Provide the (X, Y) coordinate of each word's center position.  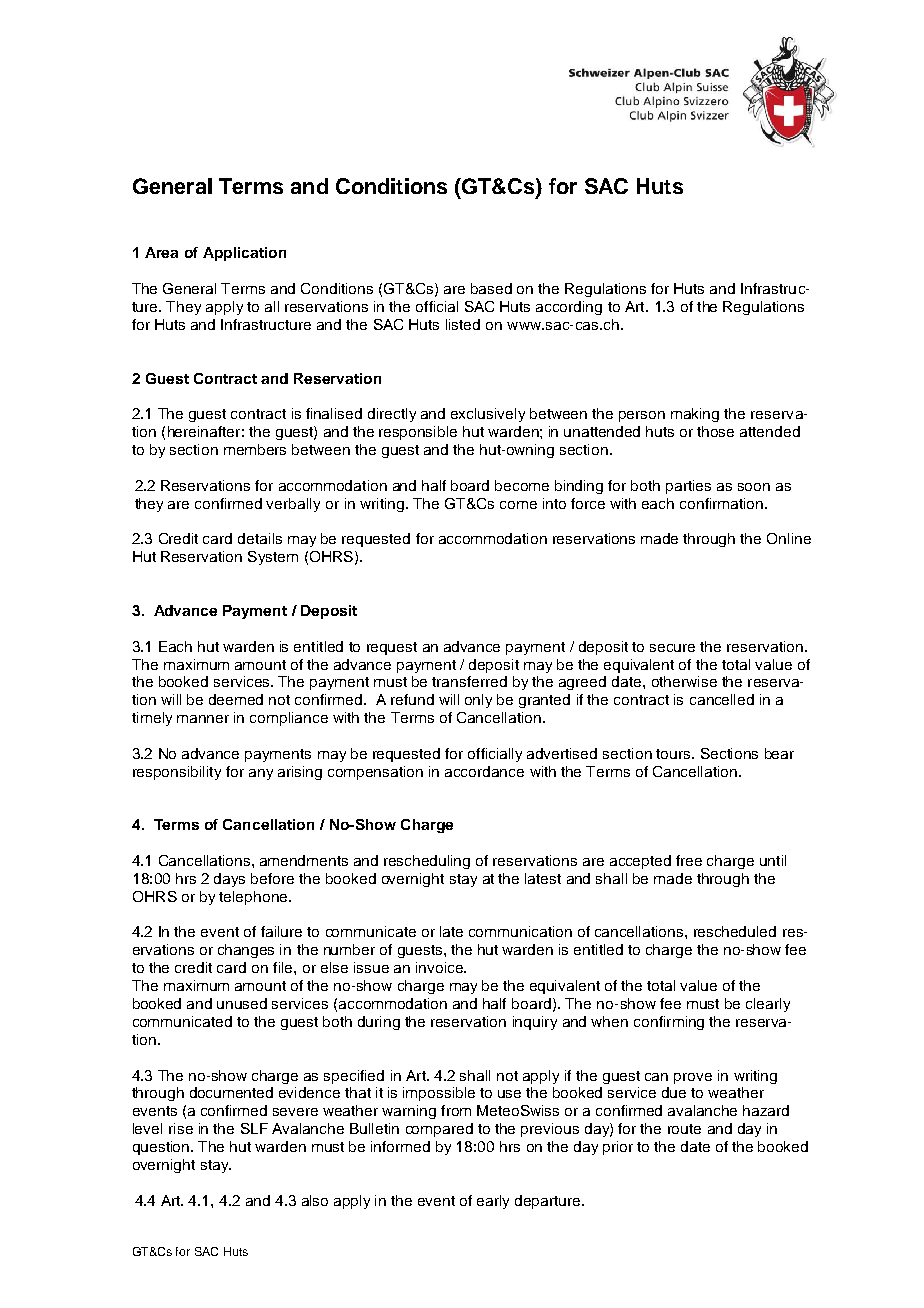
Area (161, 252)
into (554, 503)
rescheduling (427, 862)
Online (789, 538)
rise (181, 1128)
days (229, 880)
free (689, 860)
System (273, 558)
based (491, 288)
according (569, 308)
